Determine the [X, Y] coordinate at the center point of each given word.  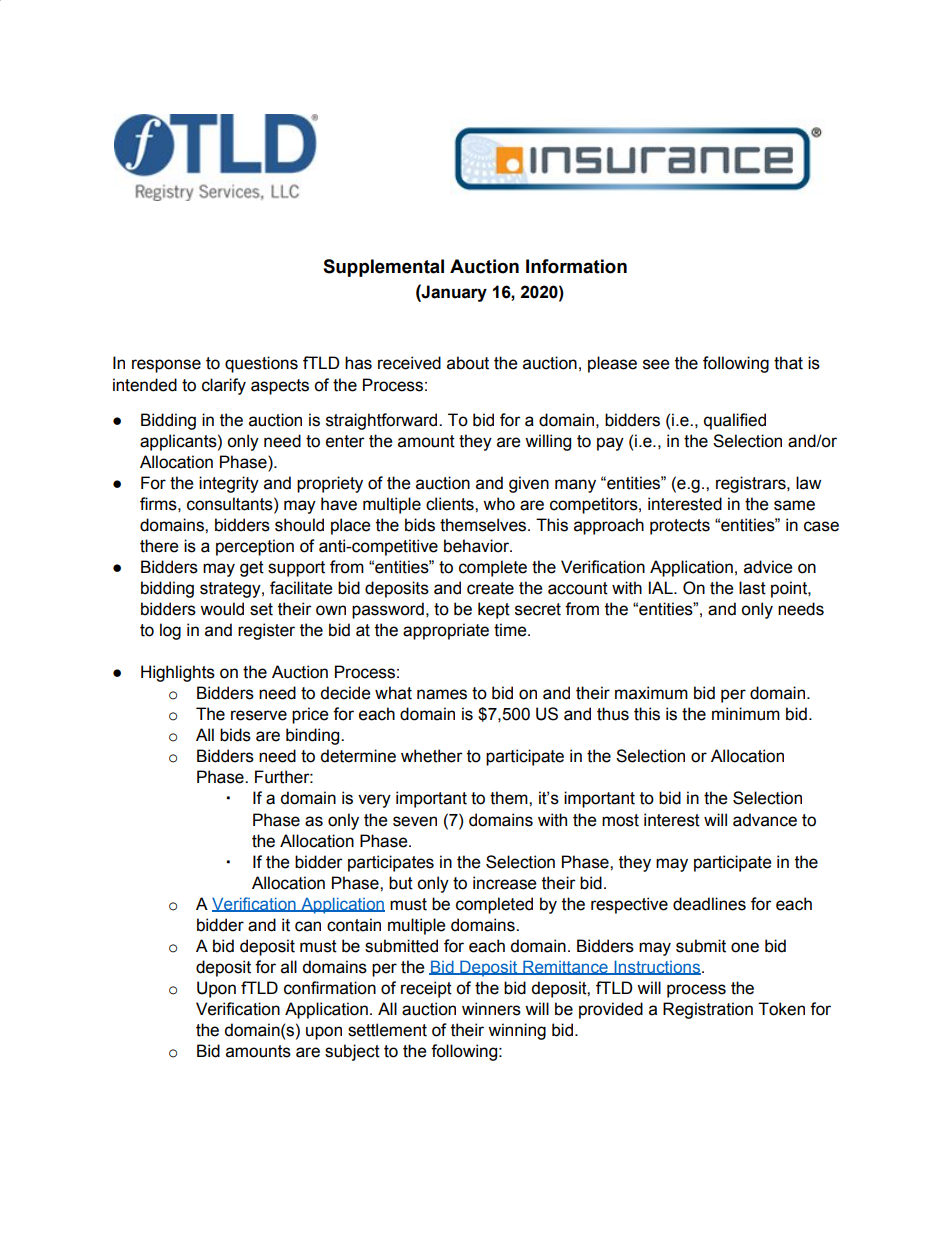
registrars [752, 484]
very [374, 801]
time [511, 630]
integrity [229, 484]
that [788, 363]
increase [504, 883]
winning [517, 1031]
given [529, 484]
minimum [746, 714]
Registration [708, 1010]
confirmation [330, 988]
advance [765, 820]
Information [576, 266]
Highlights [178, 673]
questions [261, 364]
